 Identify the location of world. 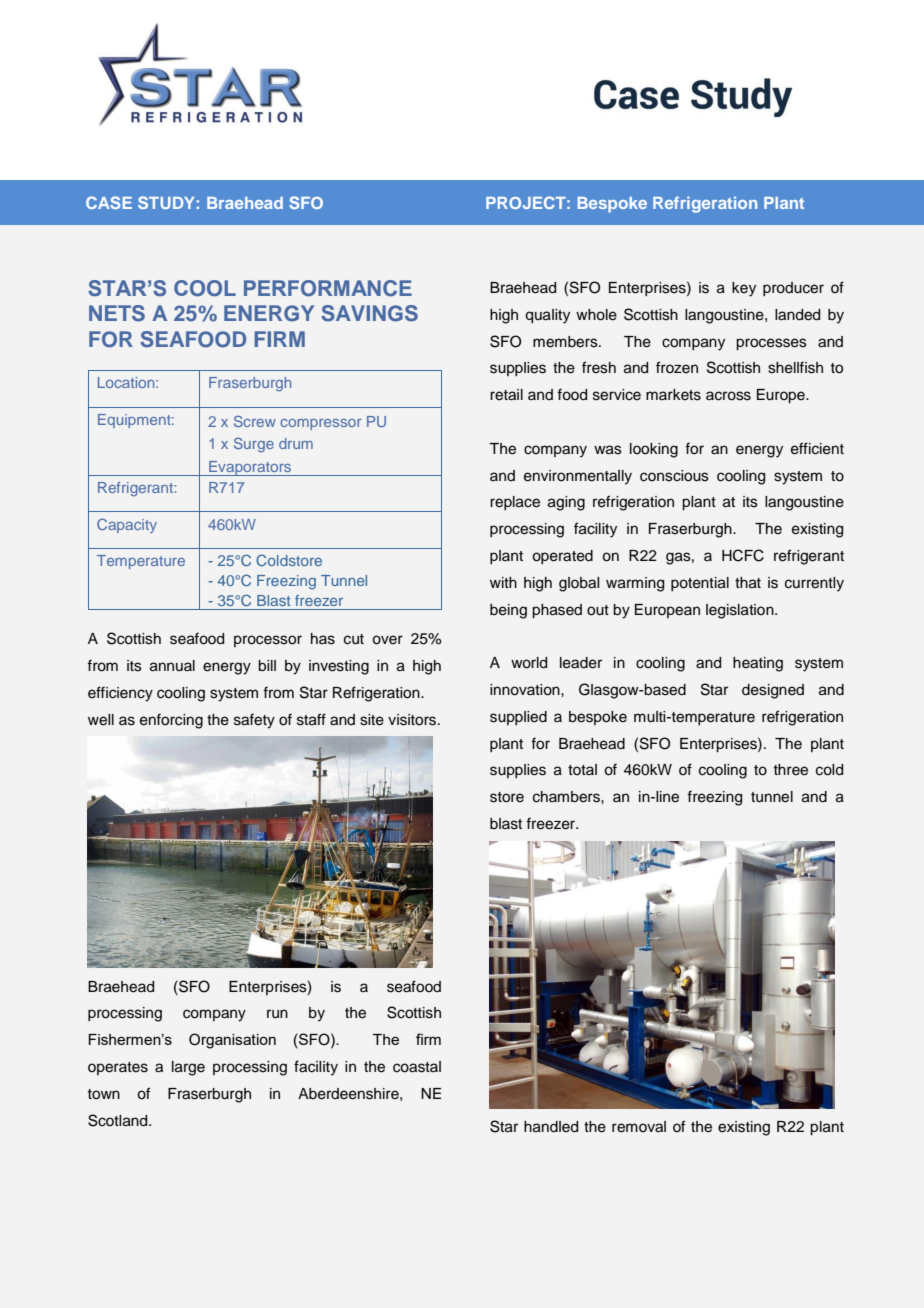
(529, 663).
